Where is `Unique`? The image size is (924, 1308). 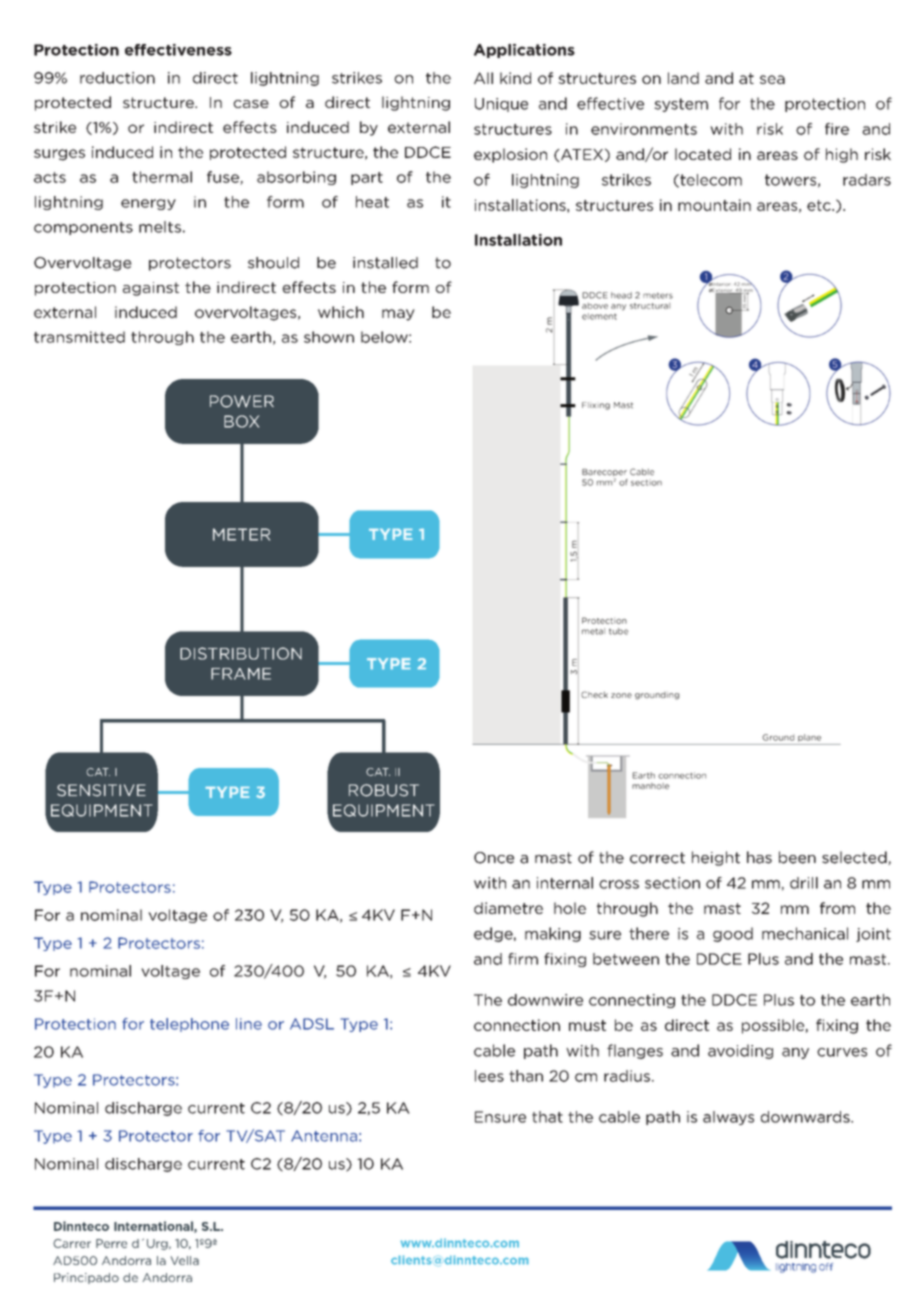
Unique is located at coordinates (501, 105).
